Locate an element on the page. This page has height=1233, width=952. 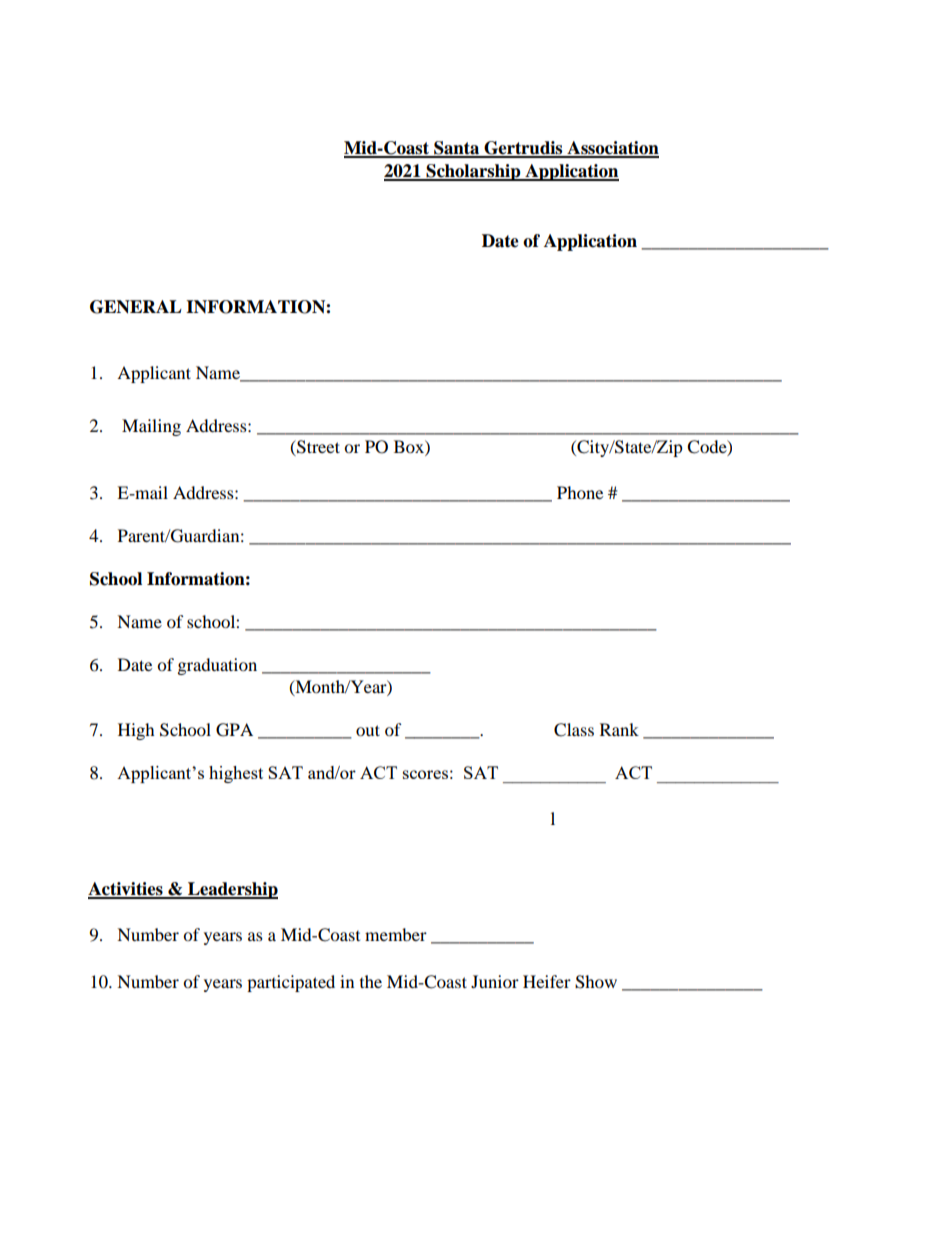
Class is located at coordinates (574, 730).
